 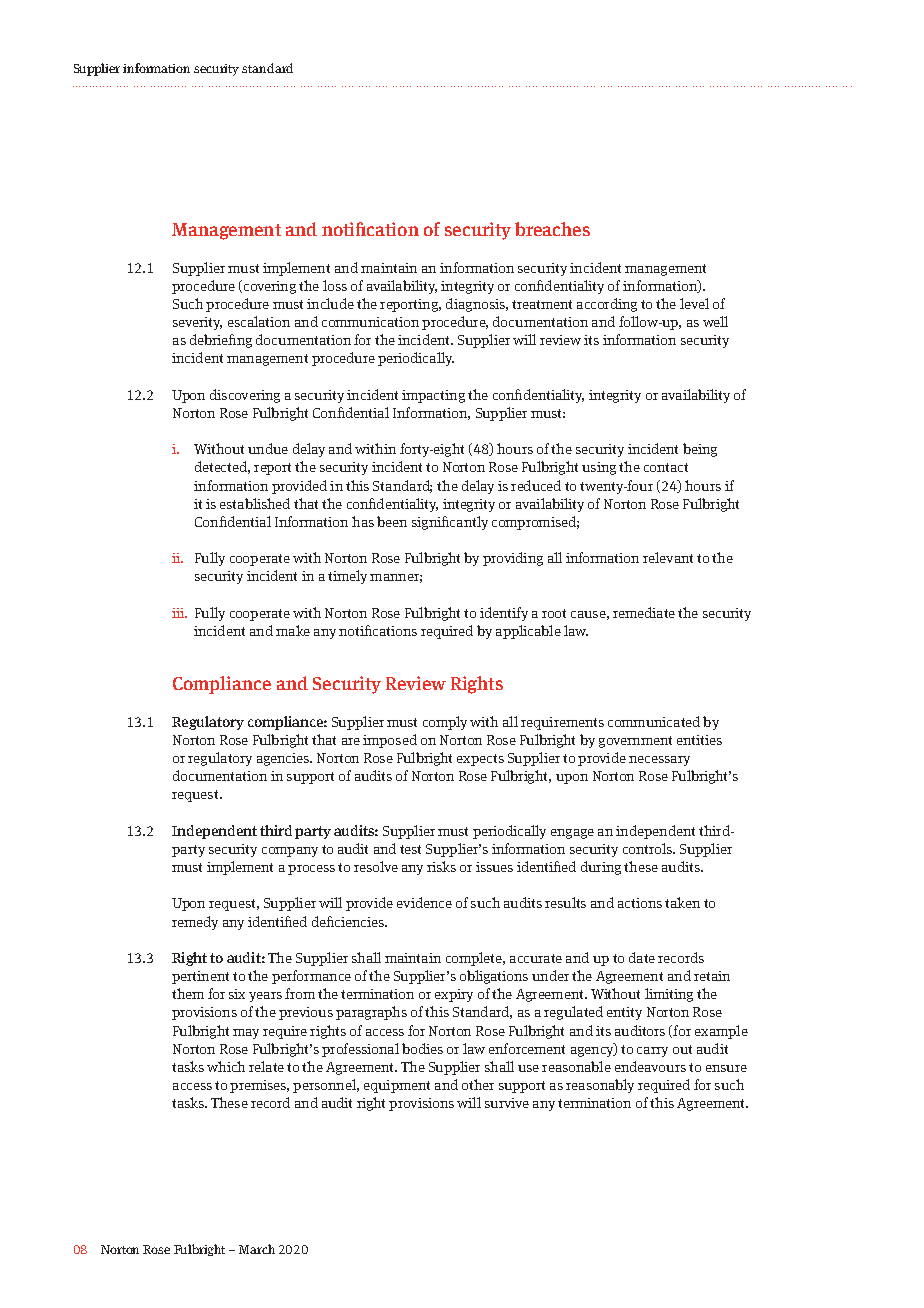 I want to click on comply, so click(x=445, y=723).
